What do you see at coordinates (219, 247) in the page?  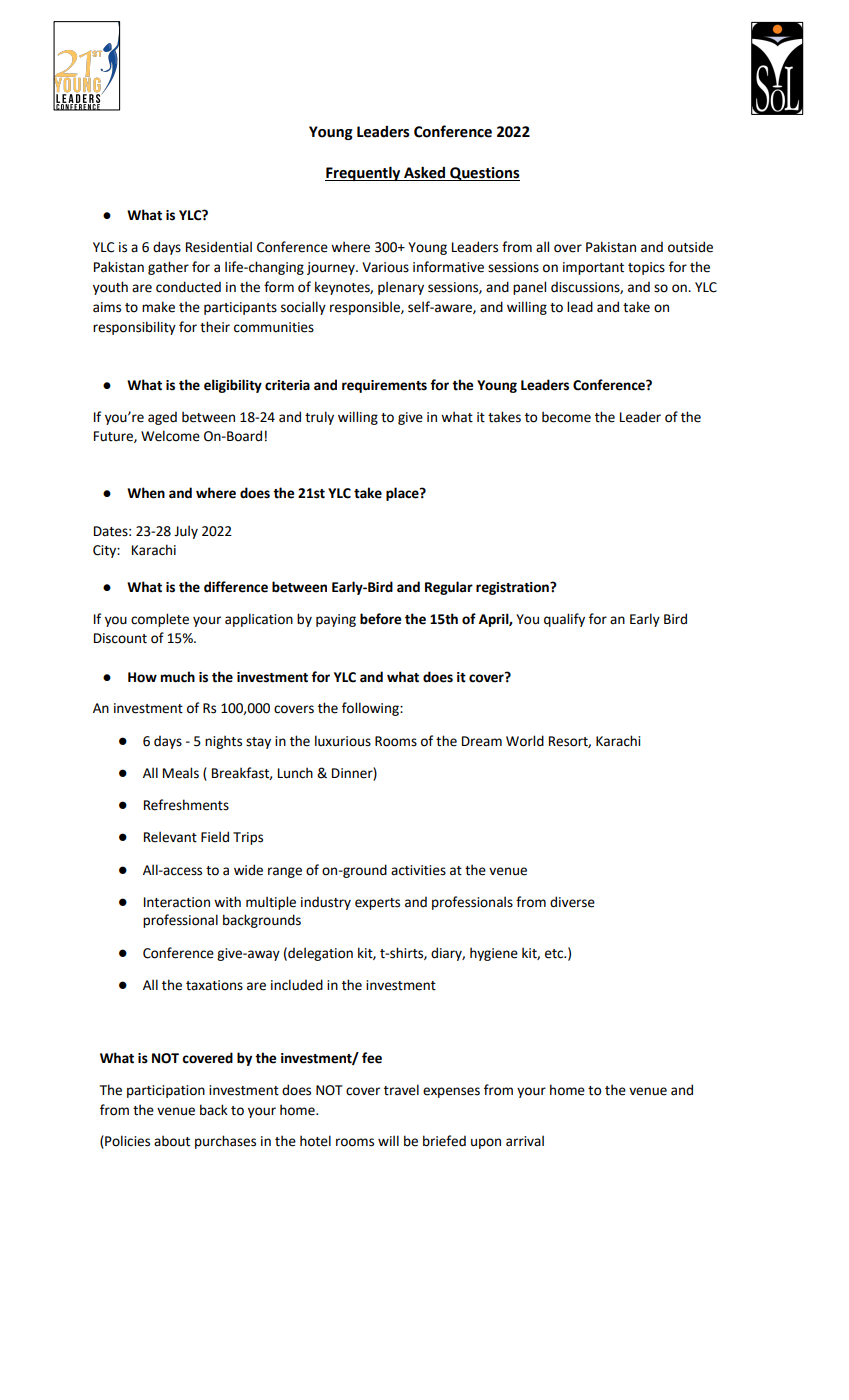 I see `Residential` at bounding box center [219, 247].
